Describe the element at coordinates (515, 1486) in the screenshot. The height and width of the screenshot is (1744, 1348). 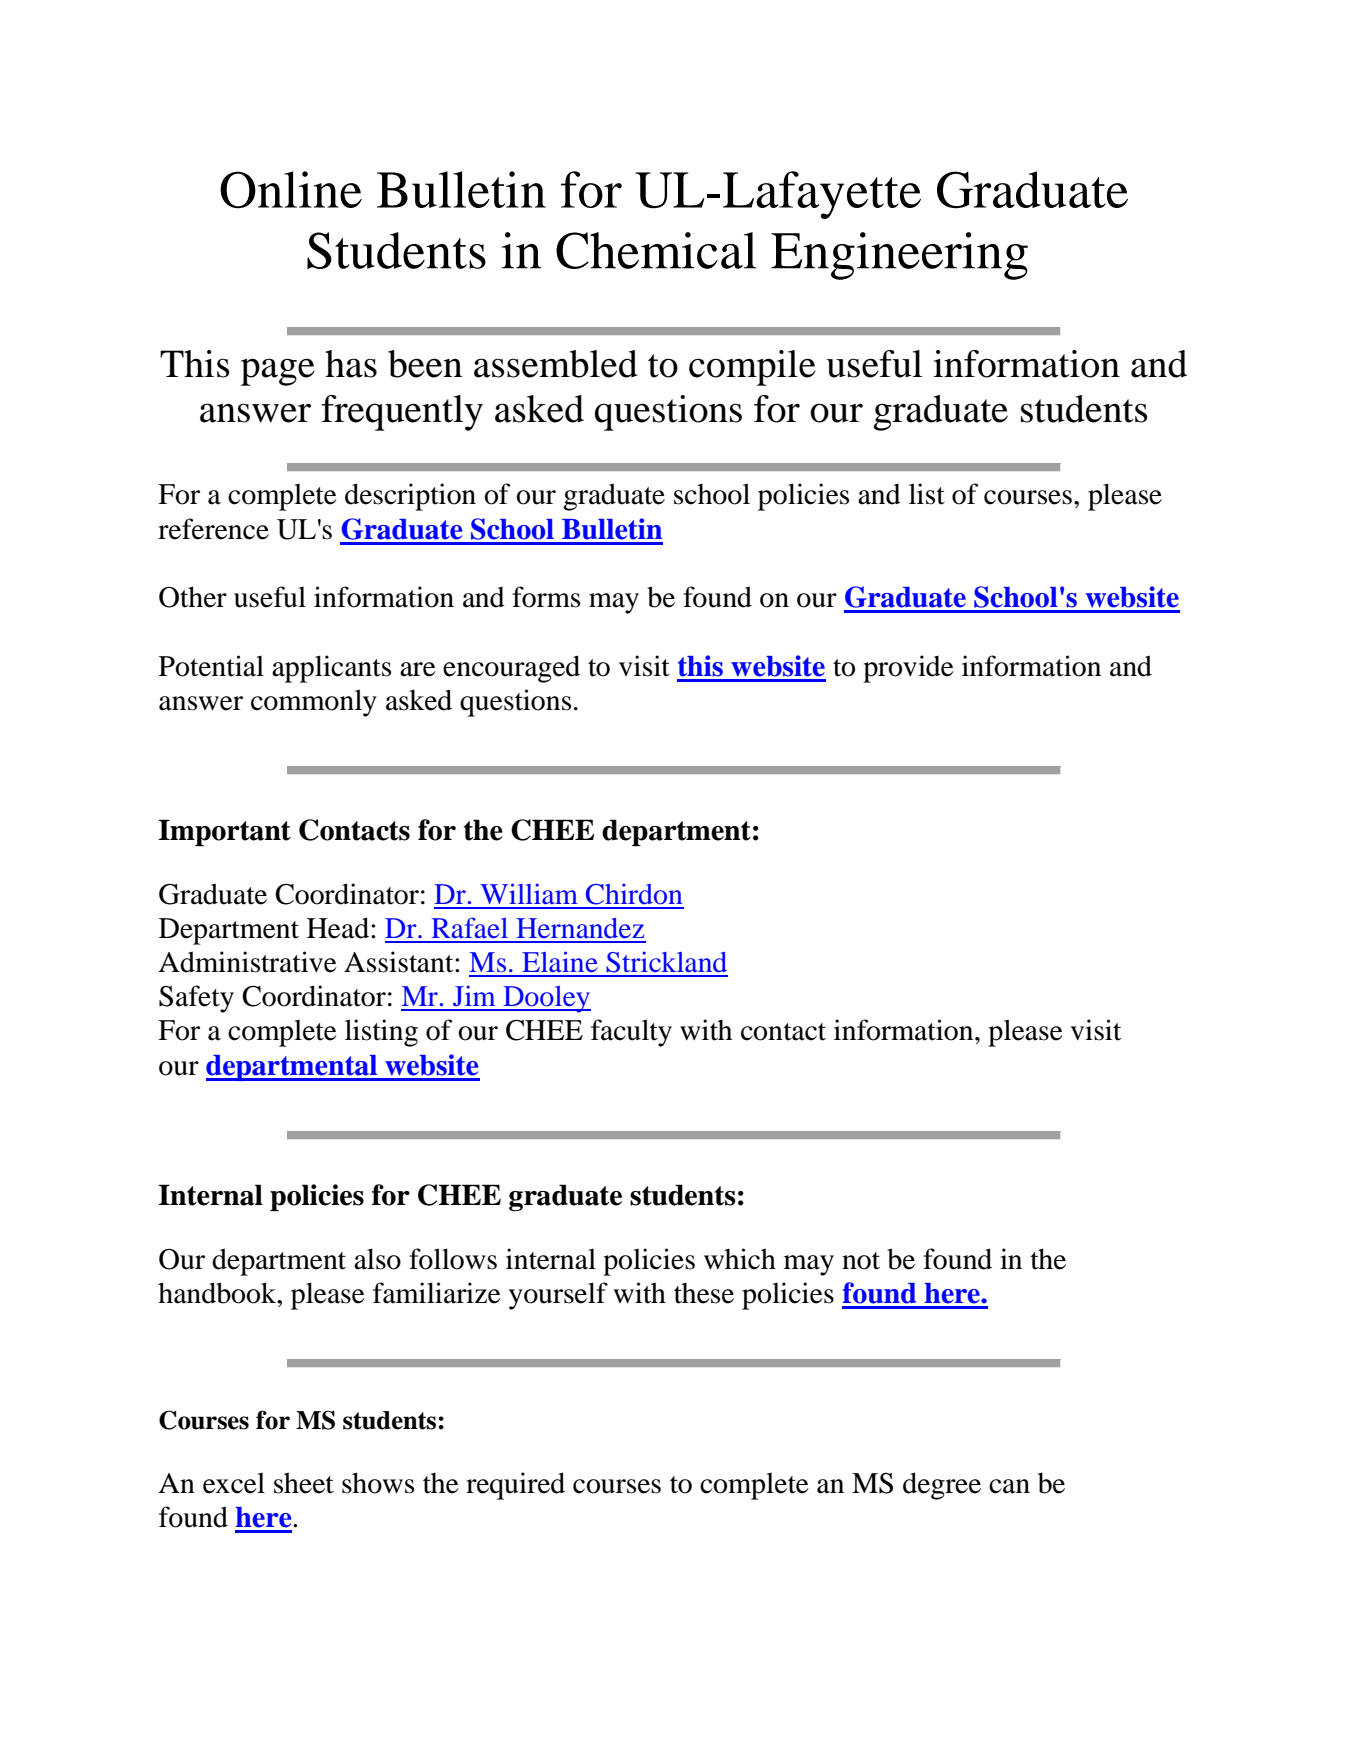
I see `required` at that location.
